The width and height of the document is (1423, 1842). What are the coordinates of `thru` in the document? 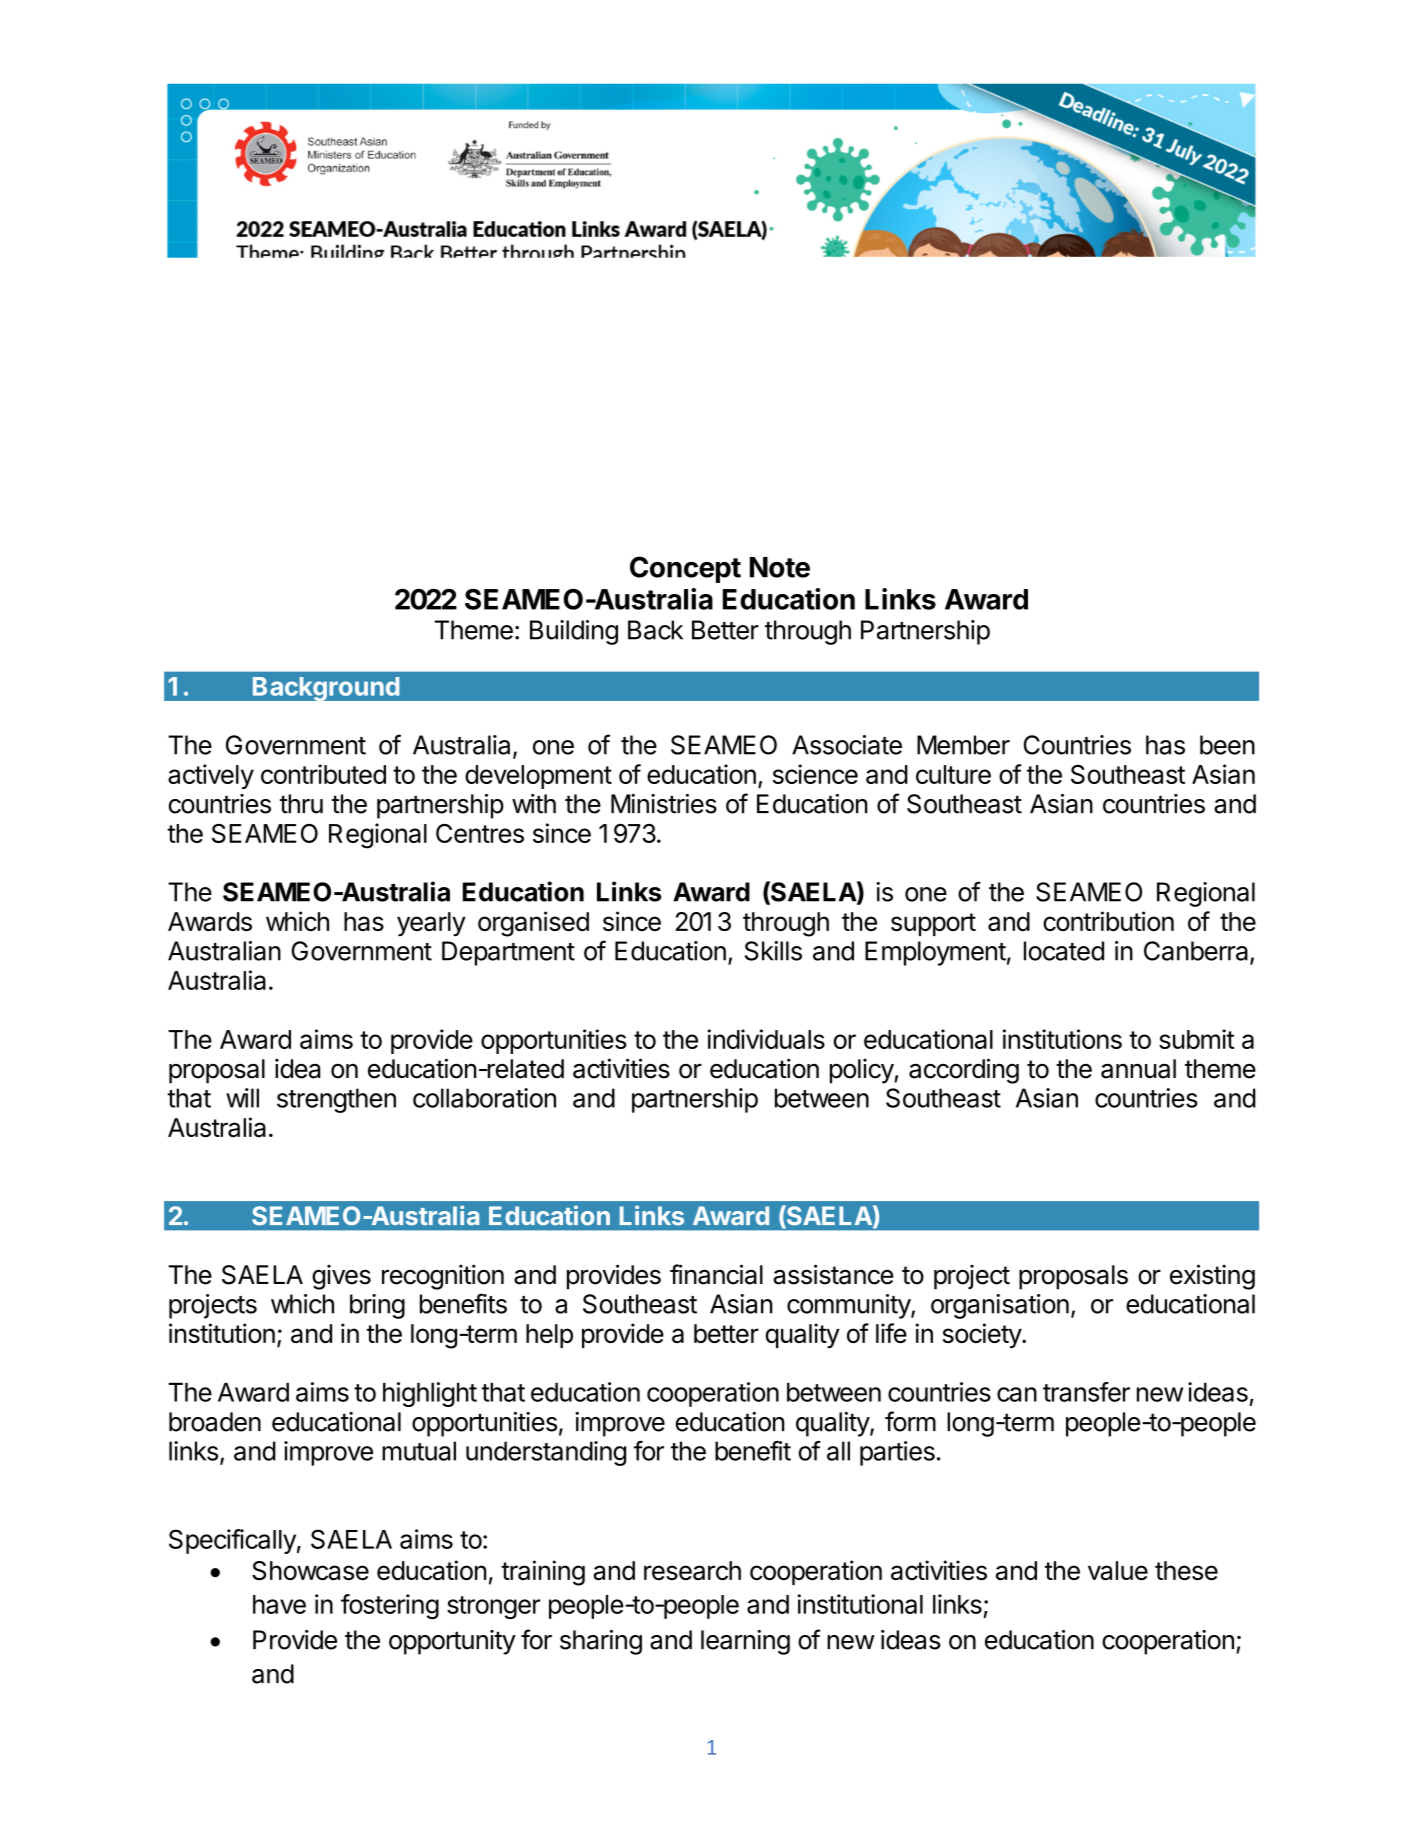 It's located at (301, 804).
